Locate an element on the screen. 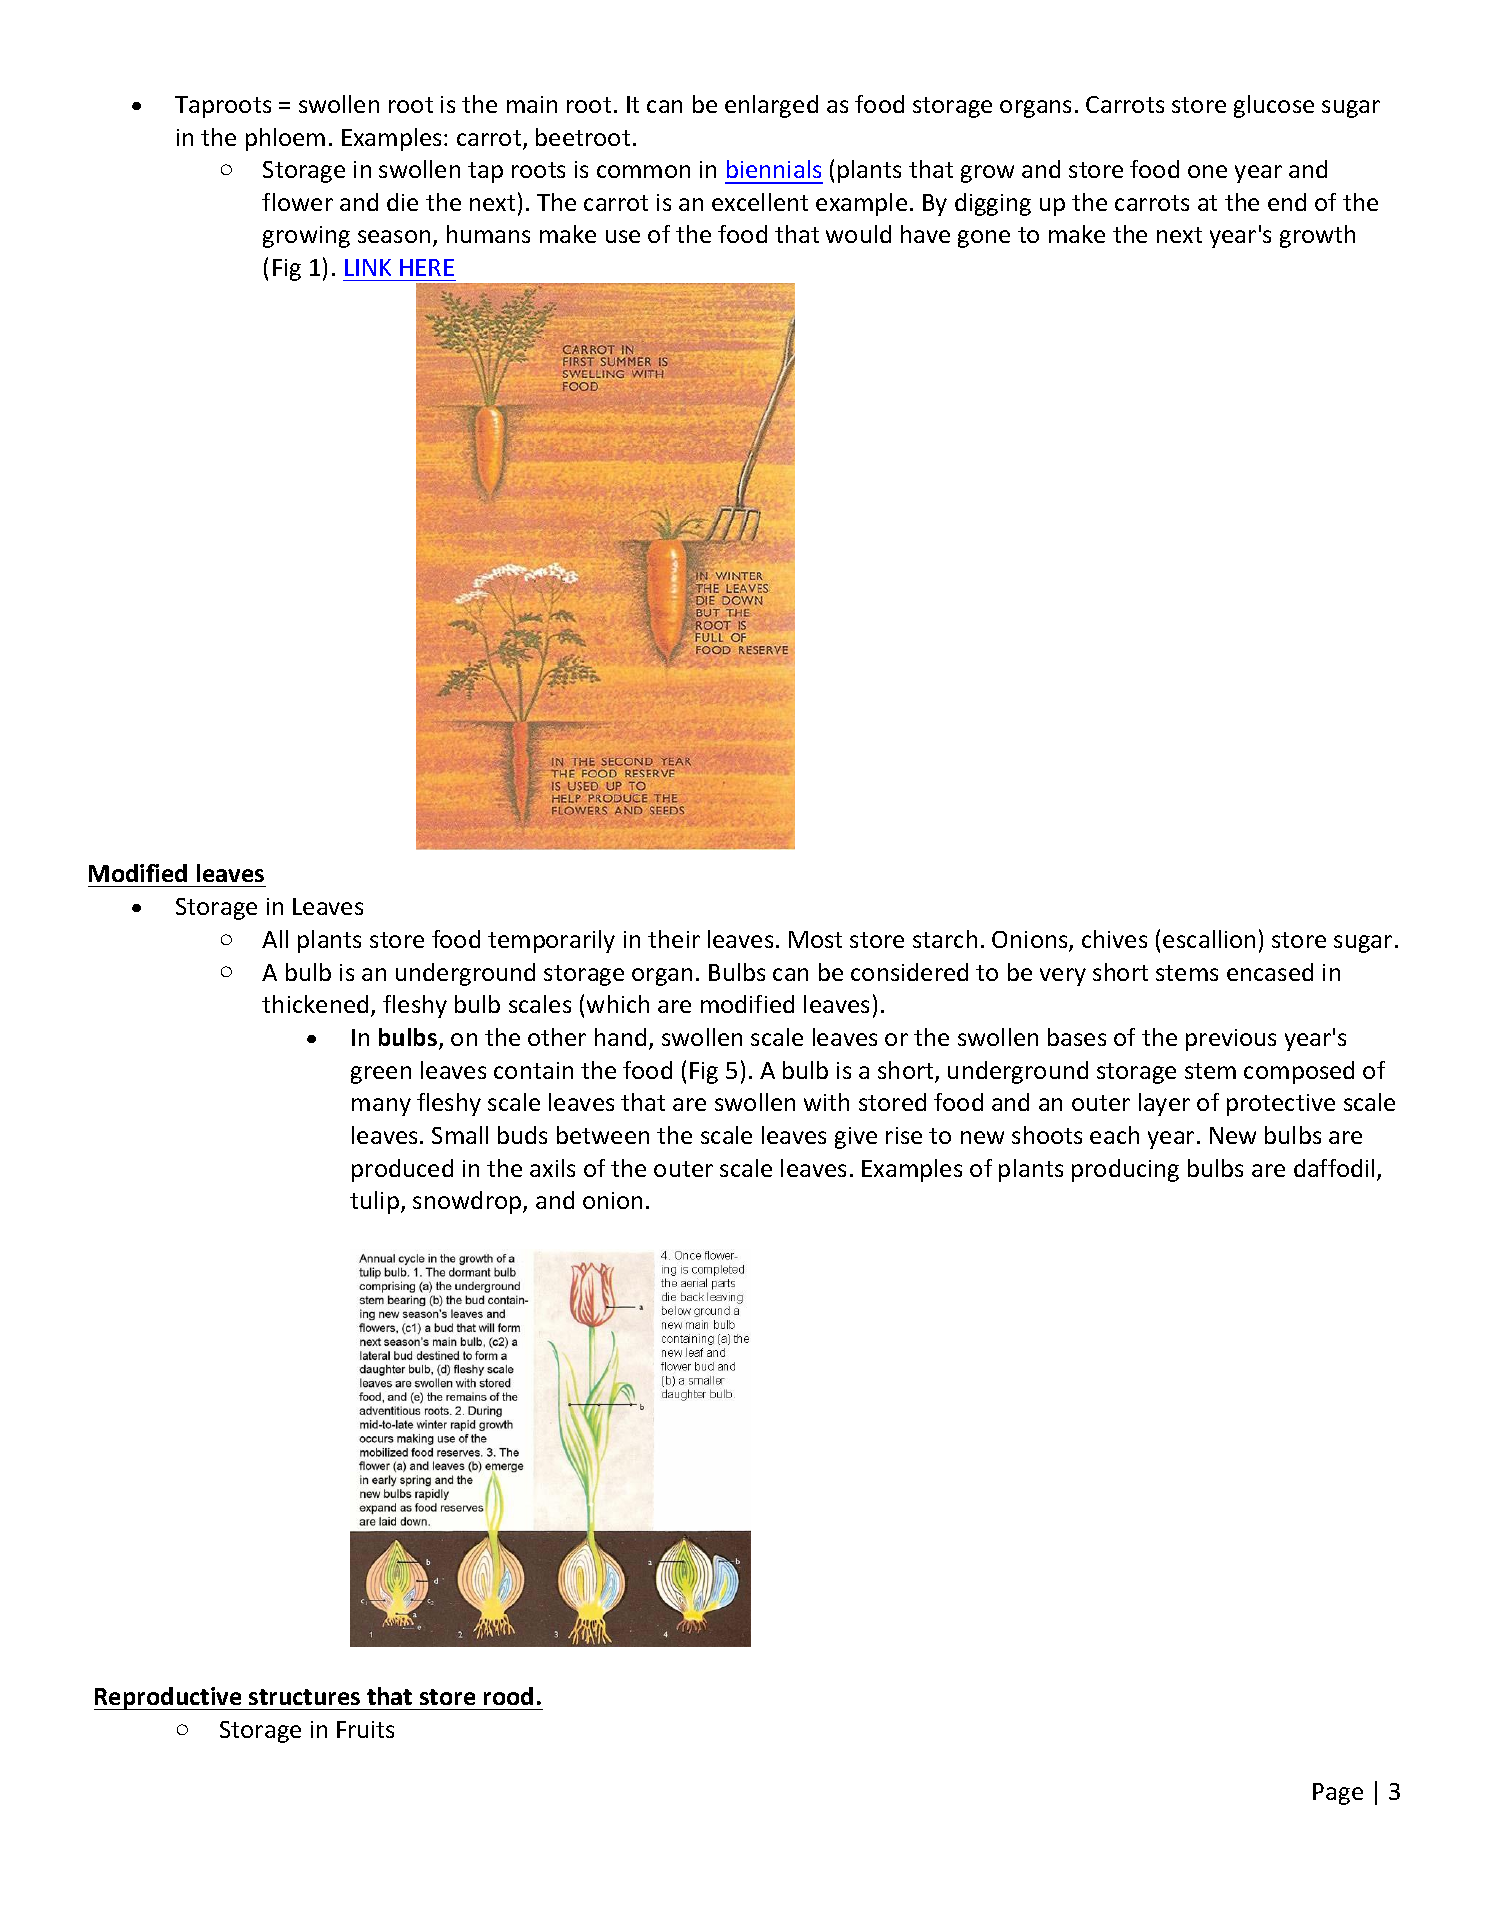 This screenshot has width=1490, height=1928. Page is located at coordinates (1338, 1794).
